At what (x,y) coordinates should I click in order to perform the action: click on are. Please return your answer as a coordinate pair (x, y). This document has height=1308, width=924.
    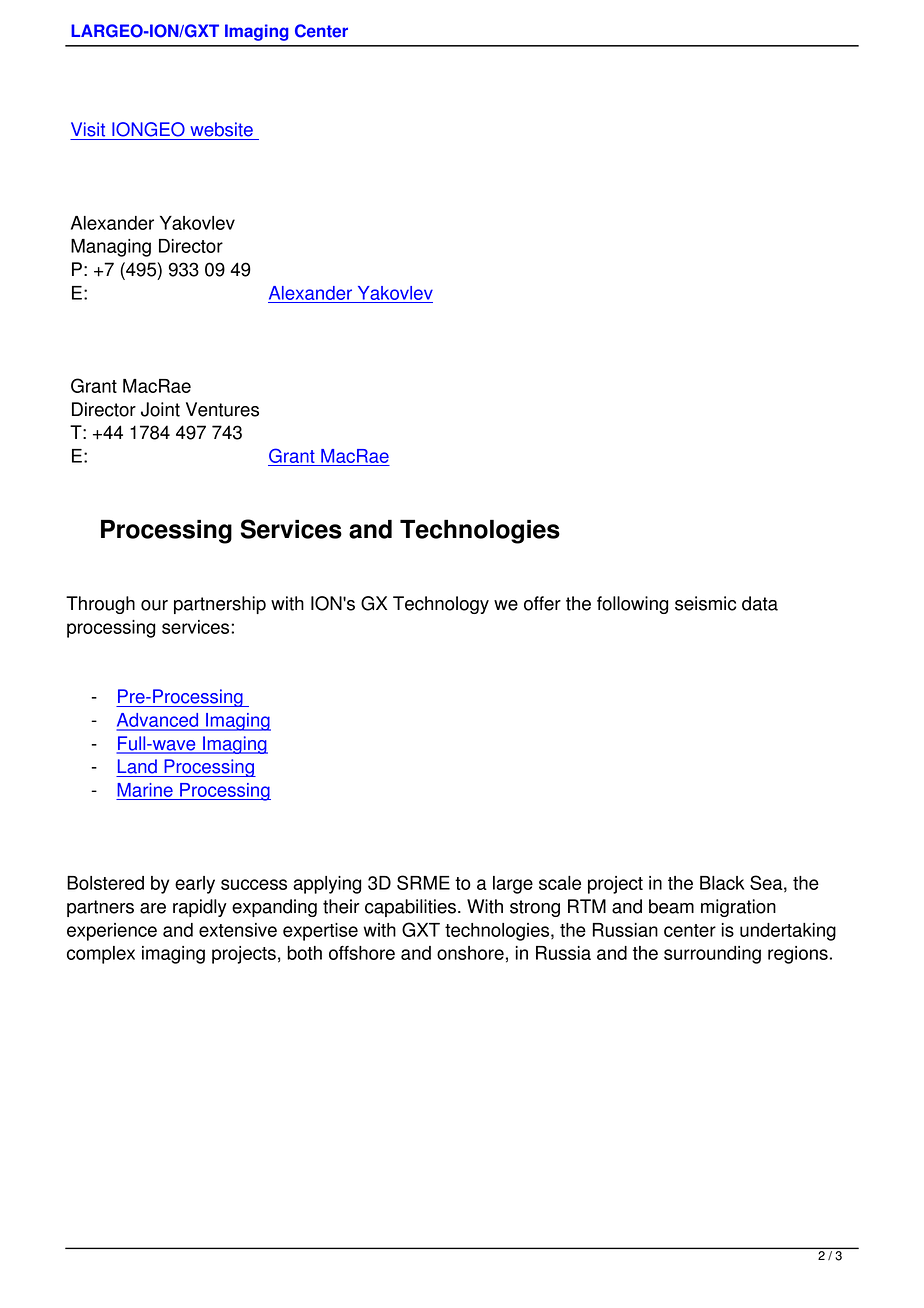
    Looking at the image, I should click on (153, 908).
